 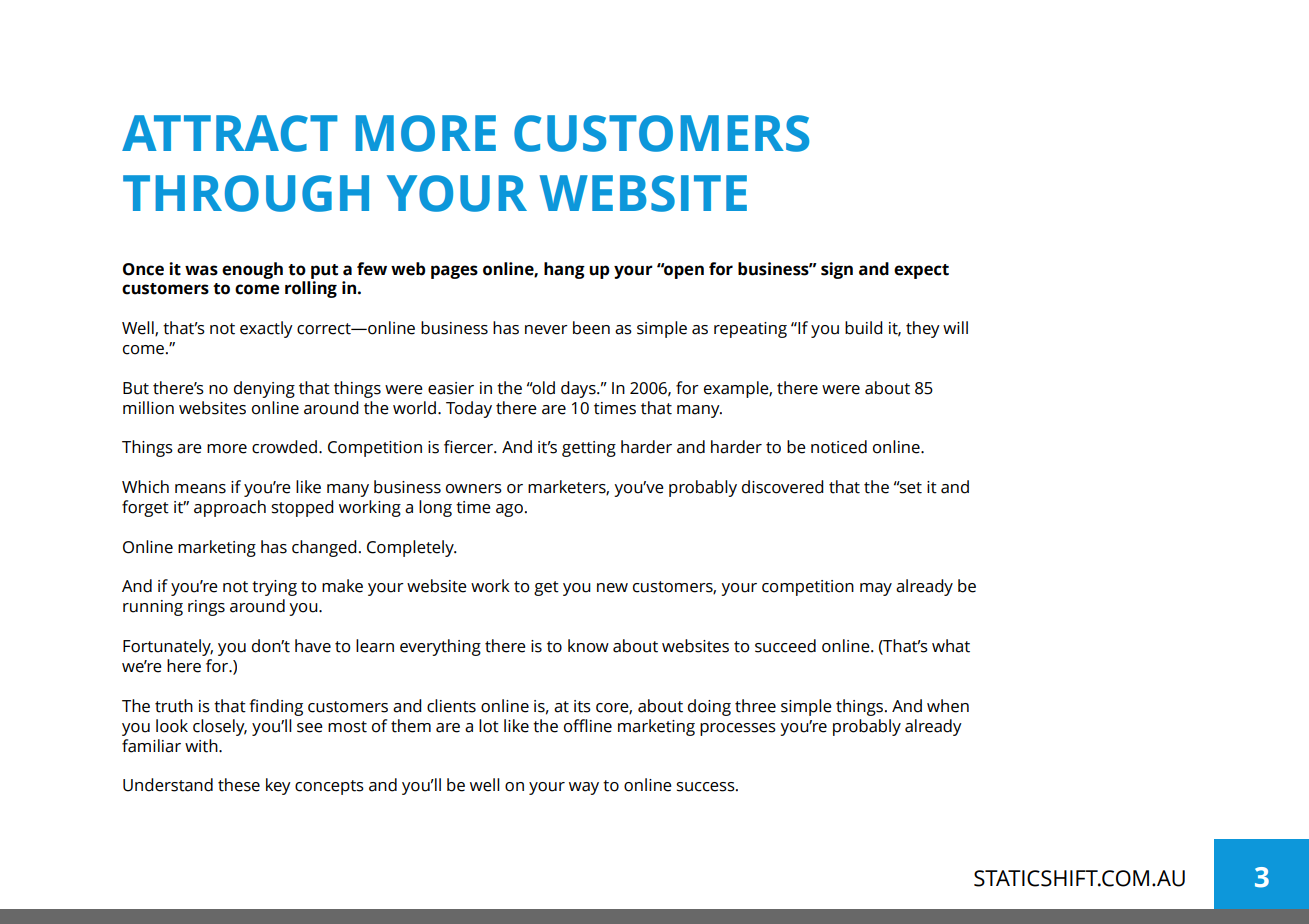 I want to click on way, so click(x=584, y=788).
